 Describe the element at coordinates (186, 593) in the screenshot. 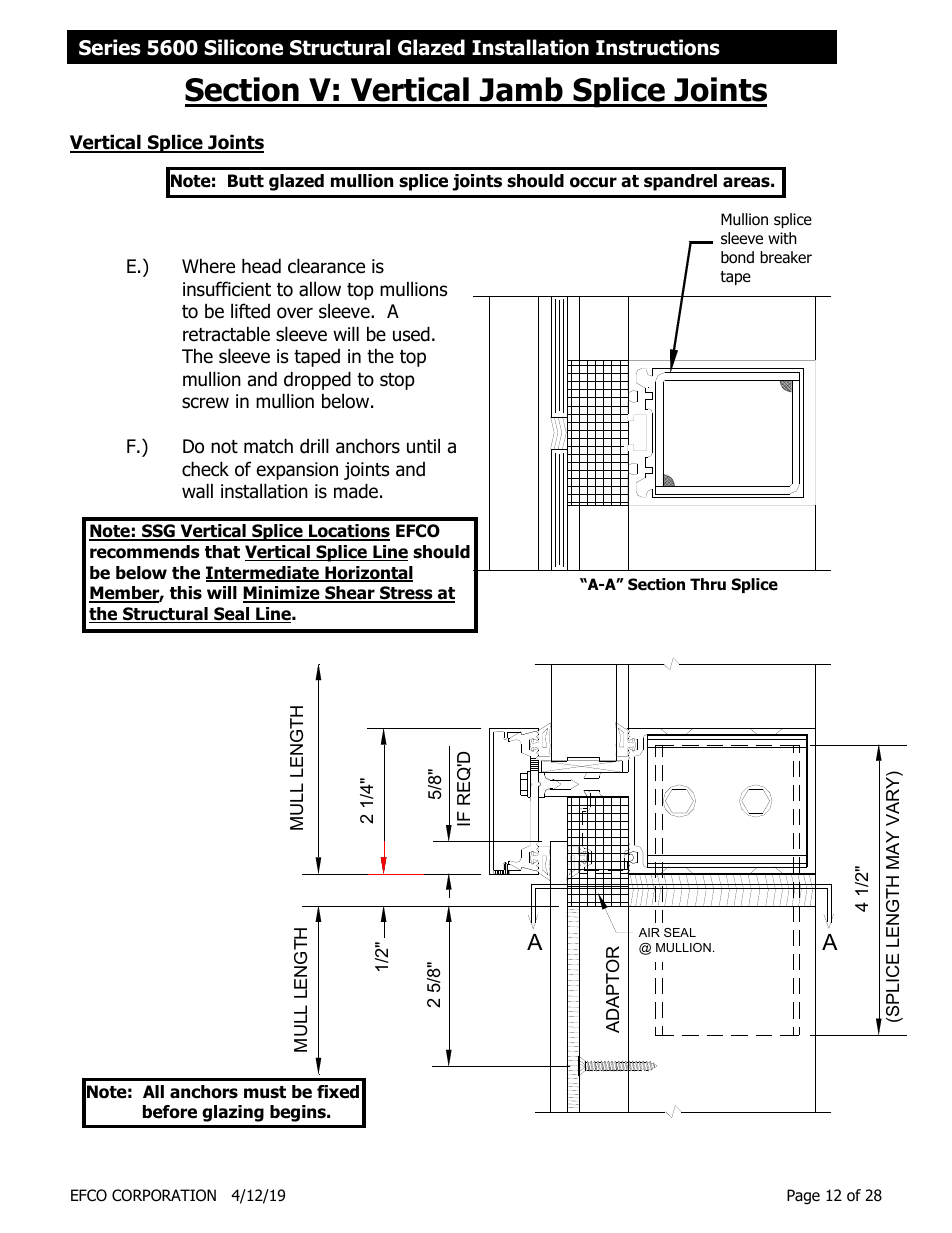

I see `this` at that location.
